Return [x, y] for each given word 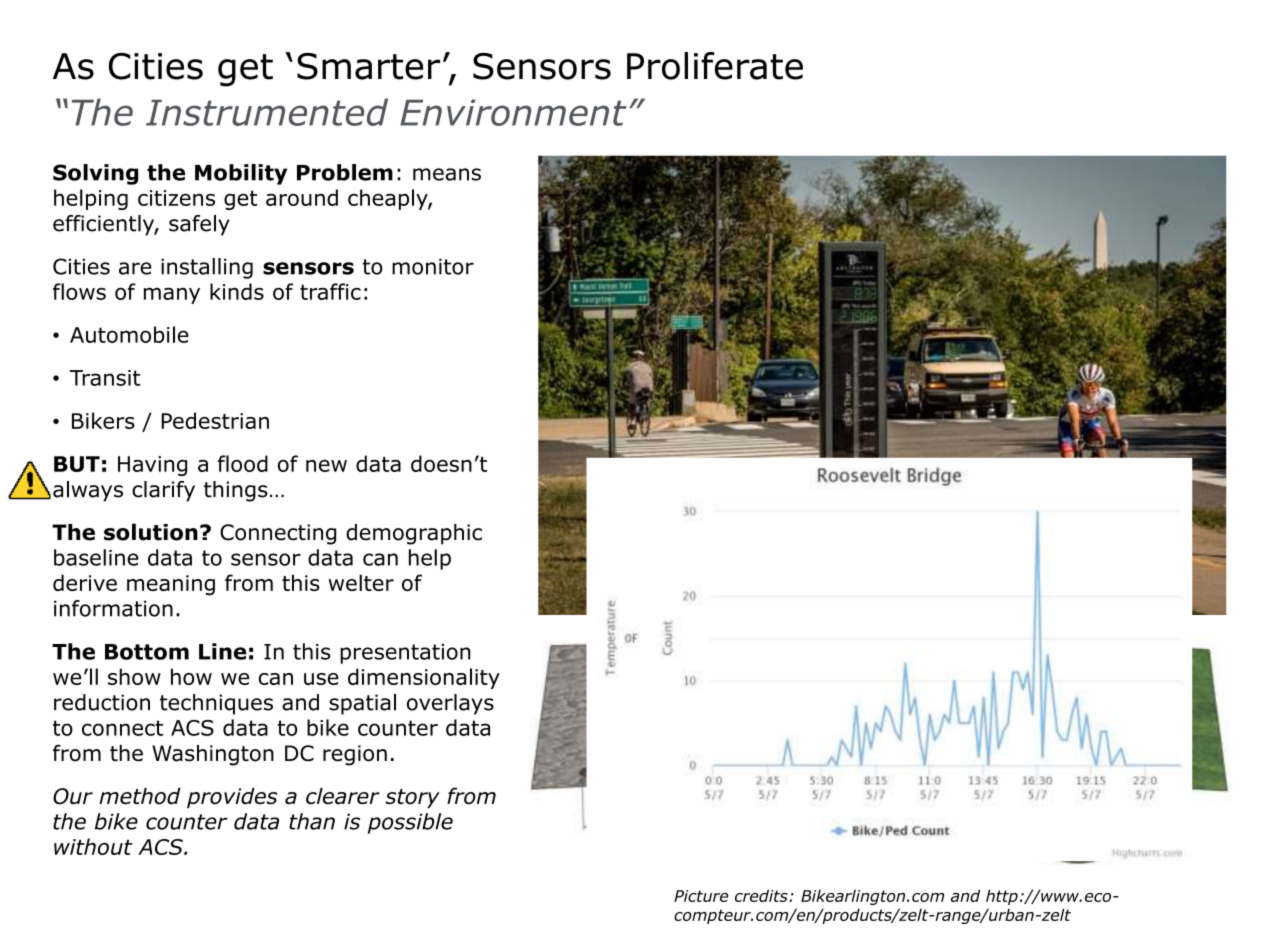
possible [410, 823]
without [93, 846]
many [172, 295]
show [134, 676]
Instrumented [267, 112]
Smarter [368, 66]
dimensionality [424, 678]
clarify [163, 491]
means [447, 174]
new [326, 466]
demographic [414, 534]
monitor [433, 266]
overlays [450, 704]
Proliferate [715, 66]
